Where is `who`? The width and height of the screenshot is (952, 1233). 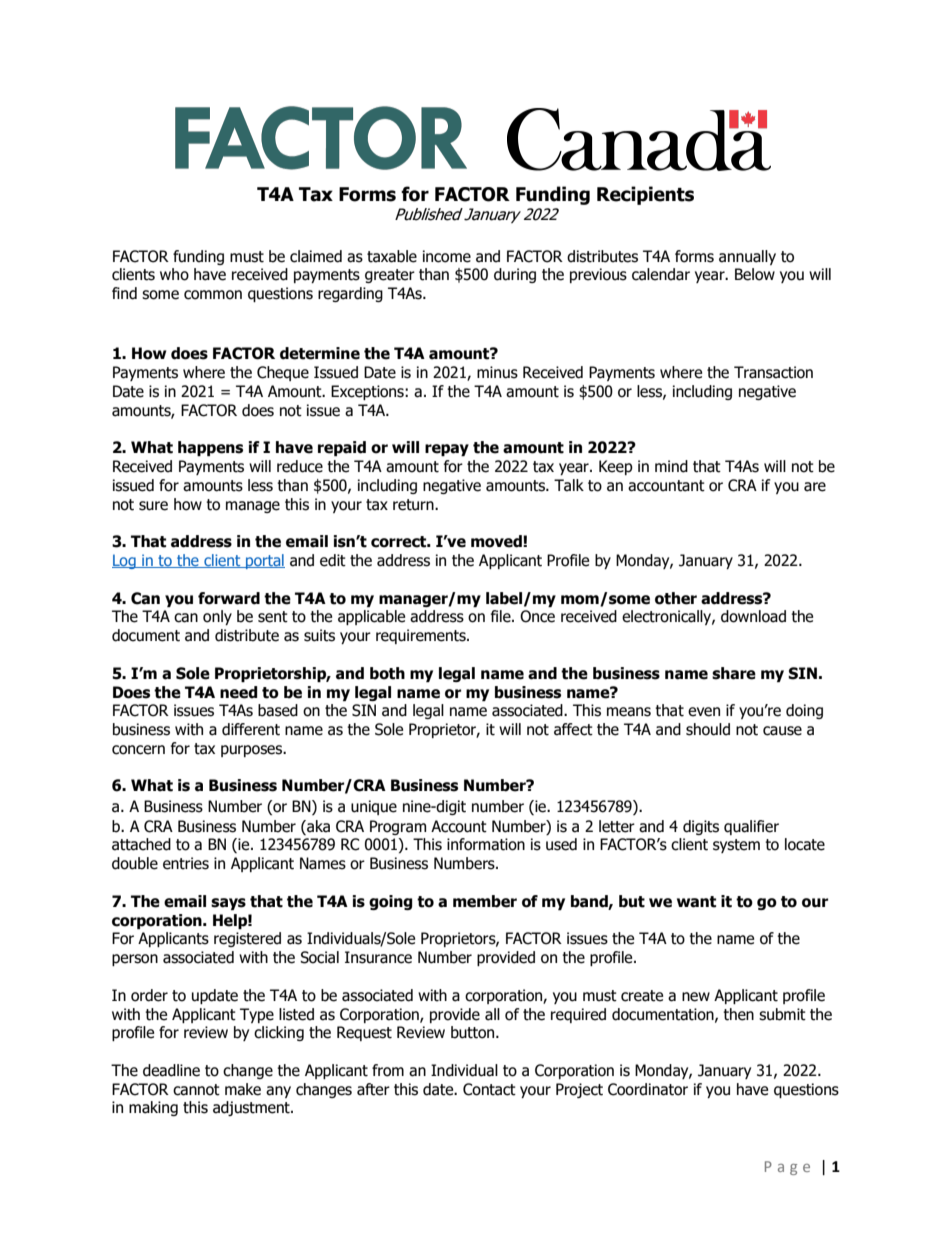 who is located at coordinates (174, 274).
